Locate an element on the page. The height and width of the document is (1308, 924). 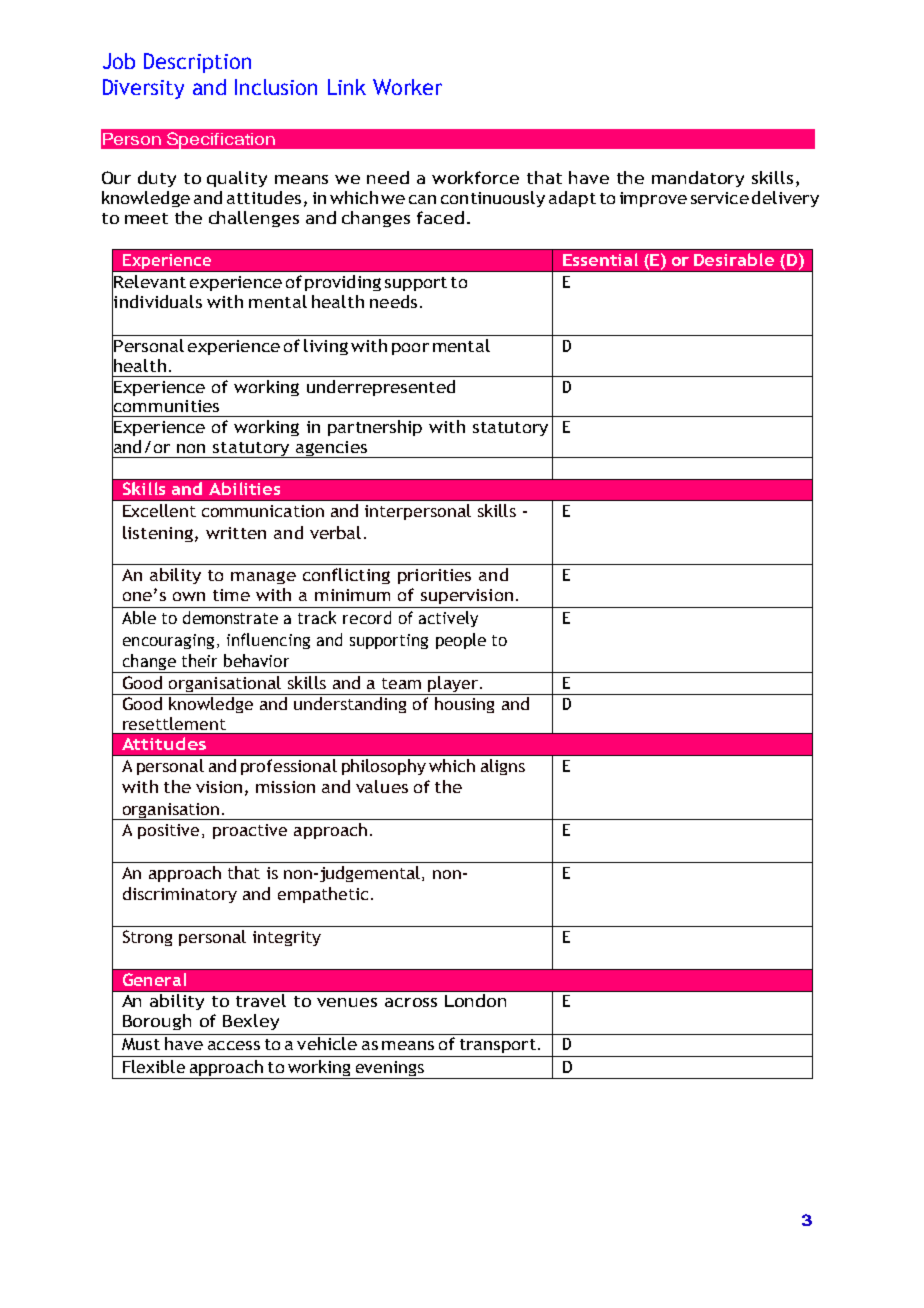
Borough is located at coordinates (157, 1022).
